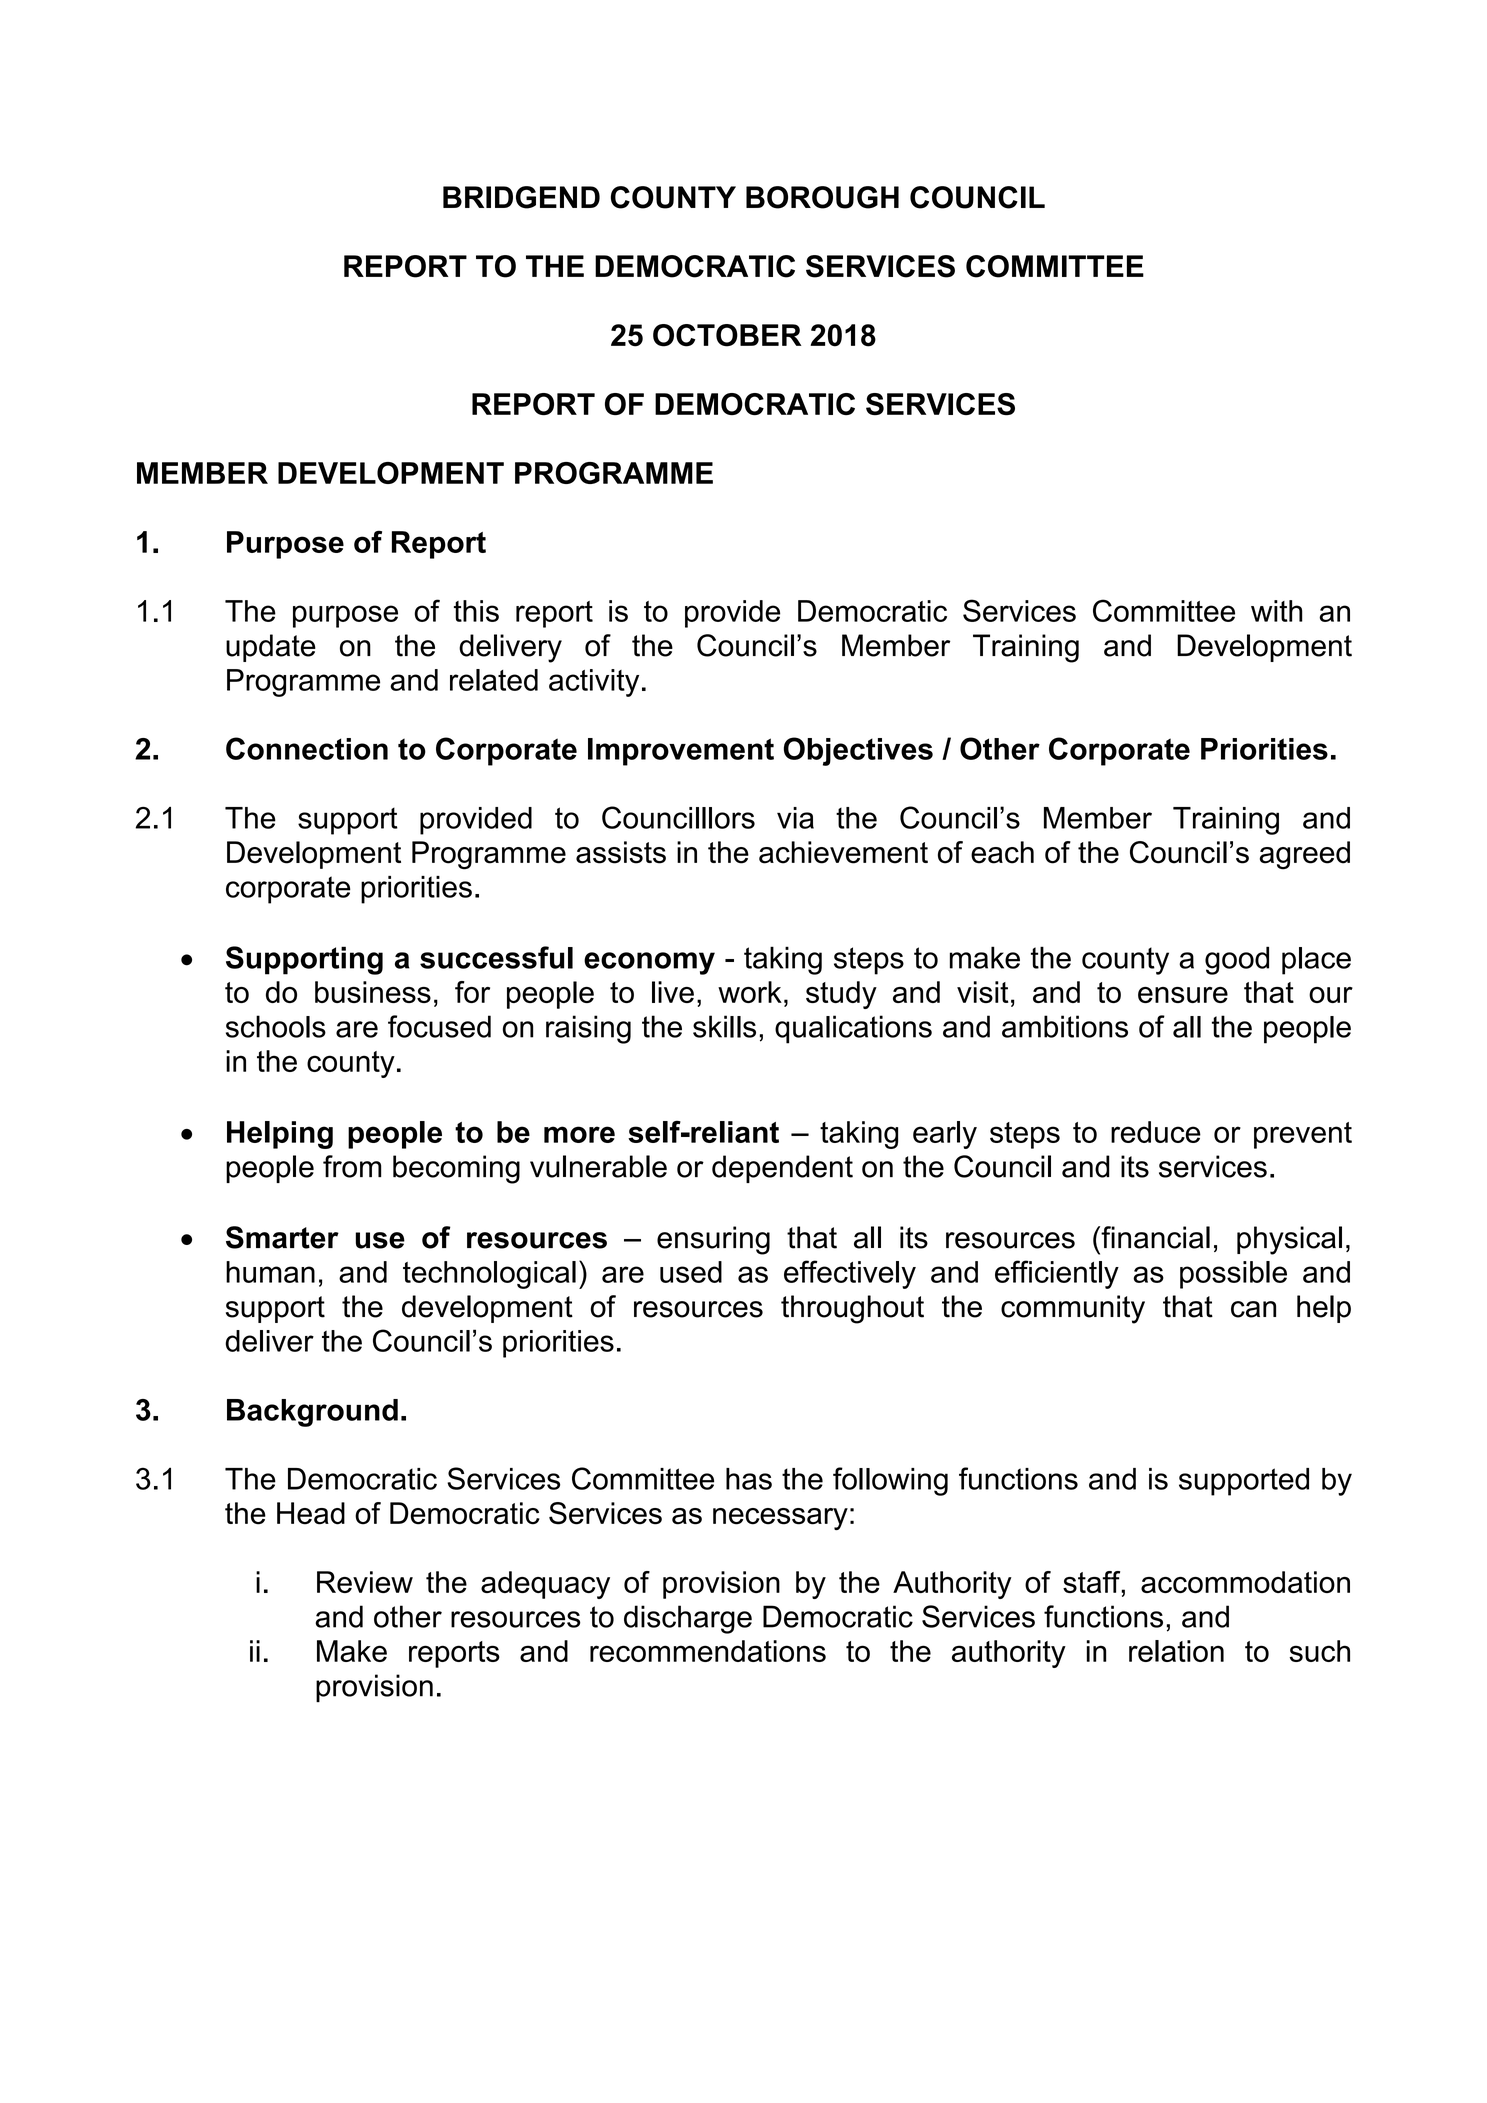 This screenshot has width=1487, height=2103. Describe the element at coordinates (727, 335) in the screenshot. I see `OCTOBER` at that location.
